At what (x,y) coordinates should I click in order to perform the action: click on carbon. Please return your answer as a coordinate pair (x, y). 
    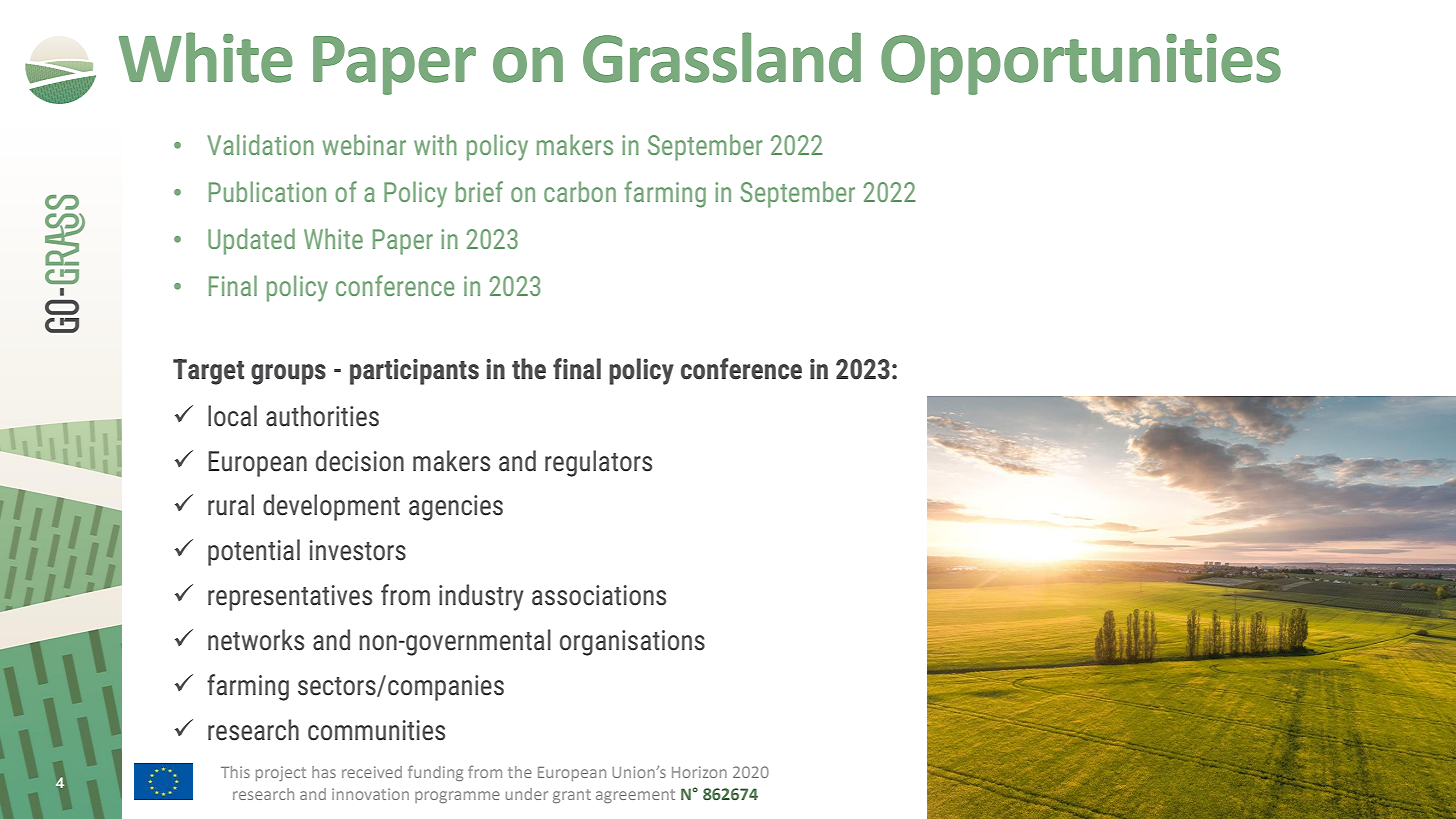
    Looking at the image, I should click on (580, 191).
